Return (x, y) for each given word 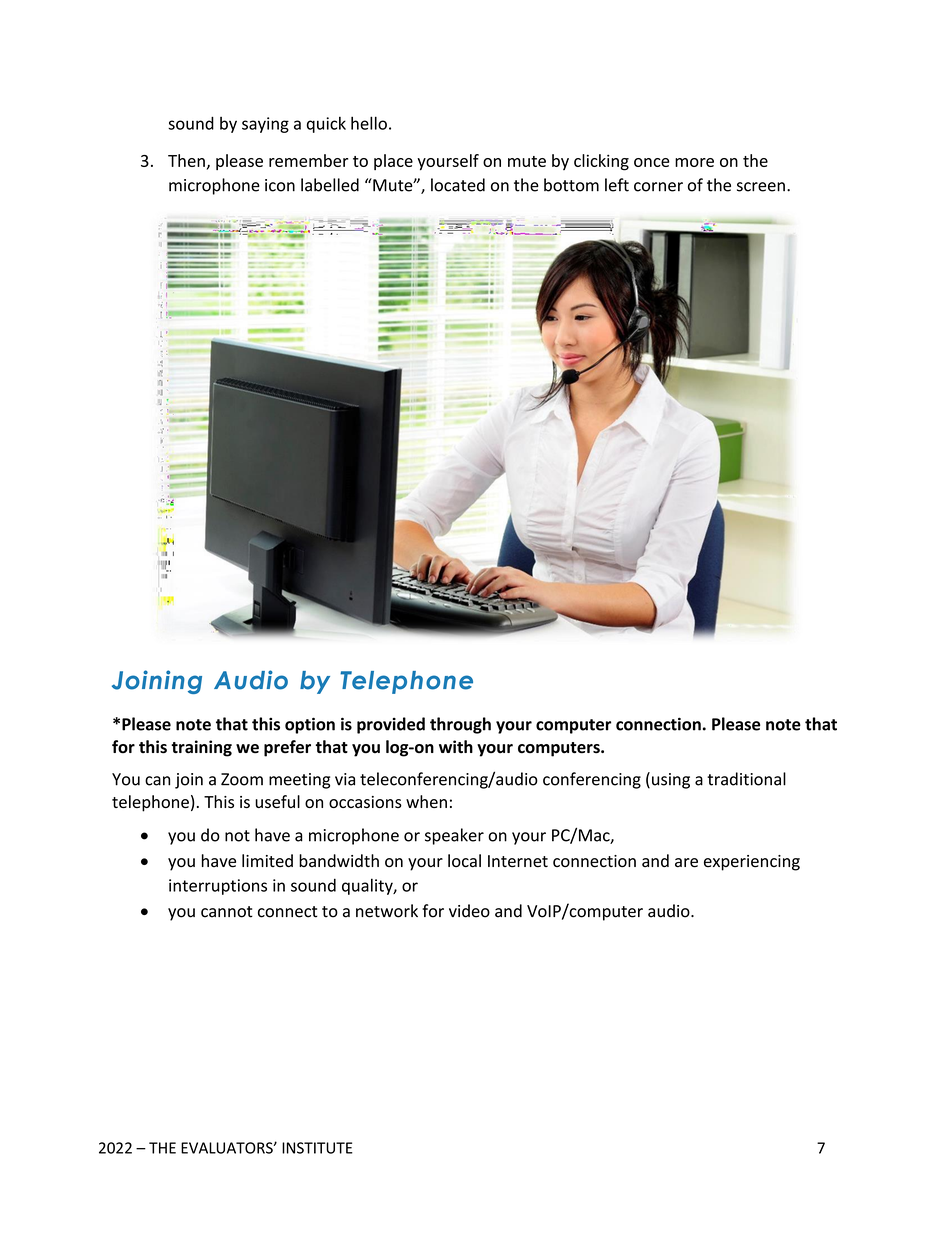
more (694, 162)
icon (280, 185)
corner (658, 187)
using (671, 781)
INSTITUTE (317, 1148)
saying (265, 125)
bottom (571, 185)
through (460, 725)
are (686, 863)
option (310, 725)
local (464, 861)
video (469, 911)
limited (267, 861)
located (458, 185)
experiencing (752, 863)
